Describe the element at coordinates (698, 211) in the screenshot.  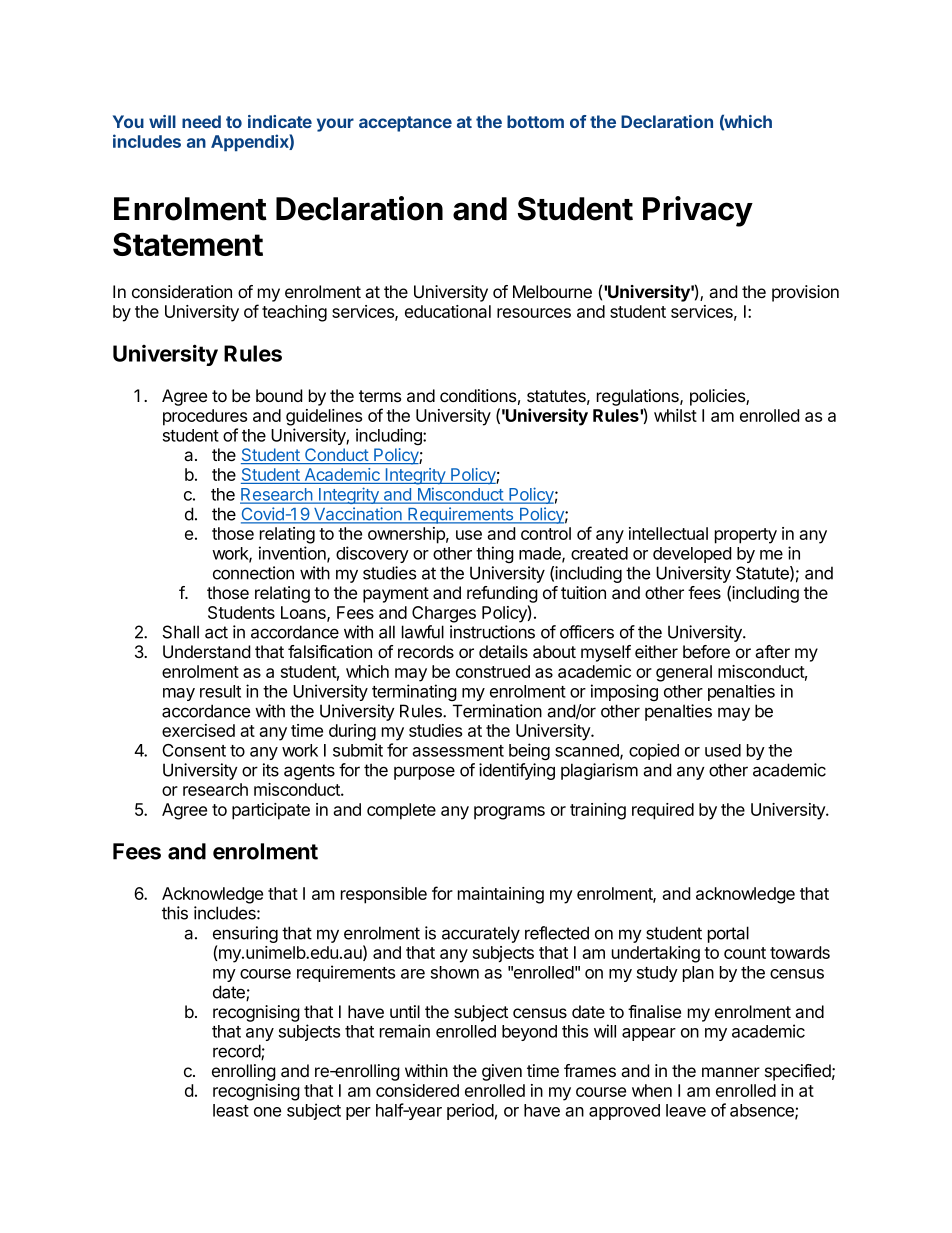
I see `Privacy` at that location.
